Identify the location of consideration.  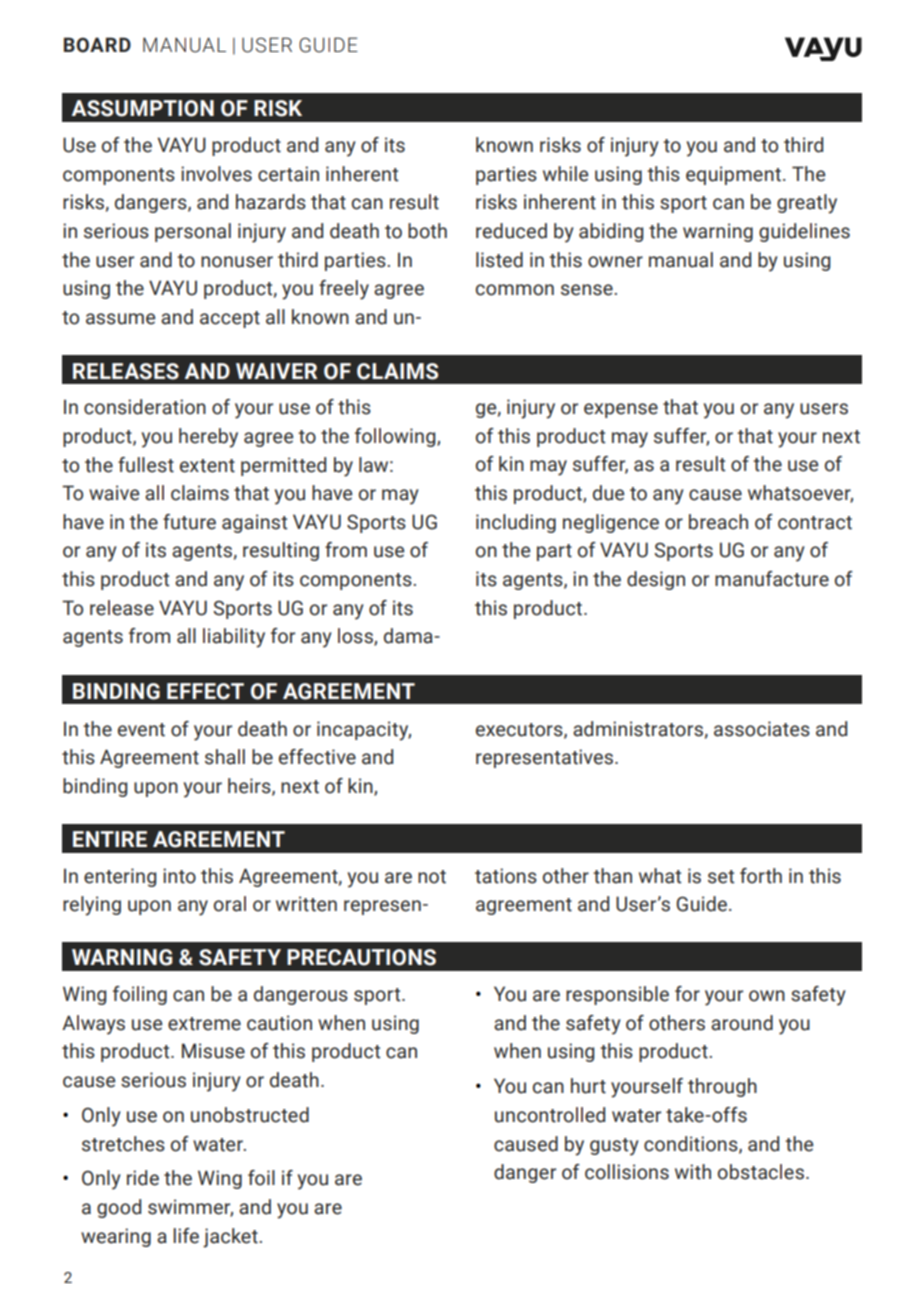
(145, 407).
